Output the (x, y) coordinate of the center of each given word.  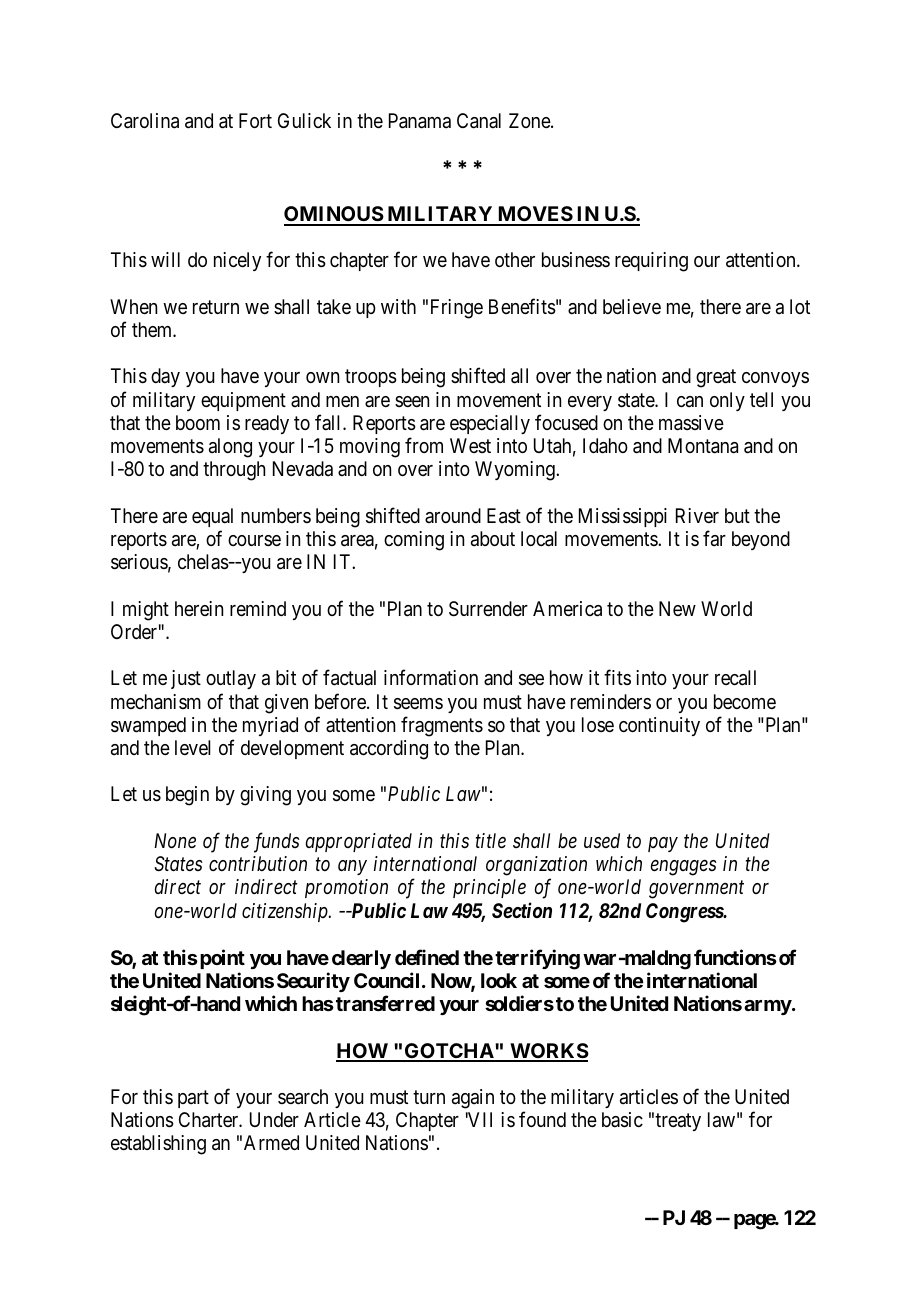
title (491, 840)
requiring (651, 262)
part (193, 1099)
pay (663, 844)
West (470, 445)
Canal (479, 121)
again (473, 1099)
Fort (255, 120)
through (234, 471)
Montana (703, 446)
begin (187, 796)
